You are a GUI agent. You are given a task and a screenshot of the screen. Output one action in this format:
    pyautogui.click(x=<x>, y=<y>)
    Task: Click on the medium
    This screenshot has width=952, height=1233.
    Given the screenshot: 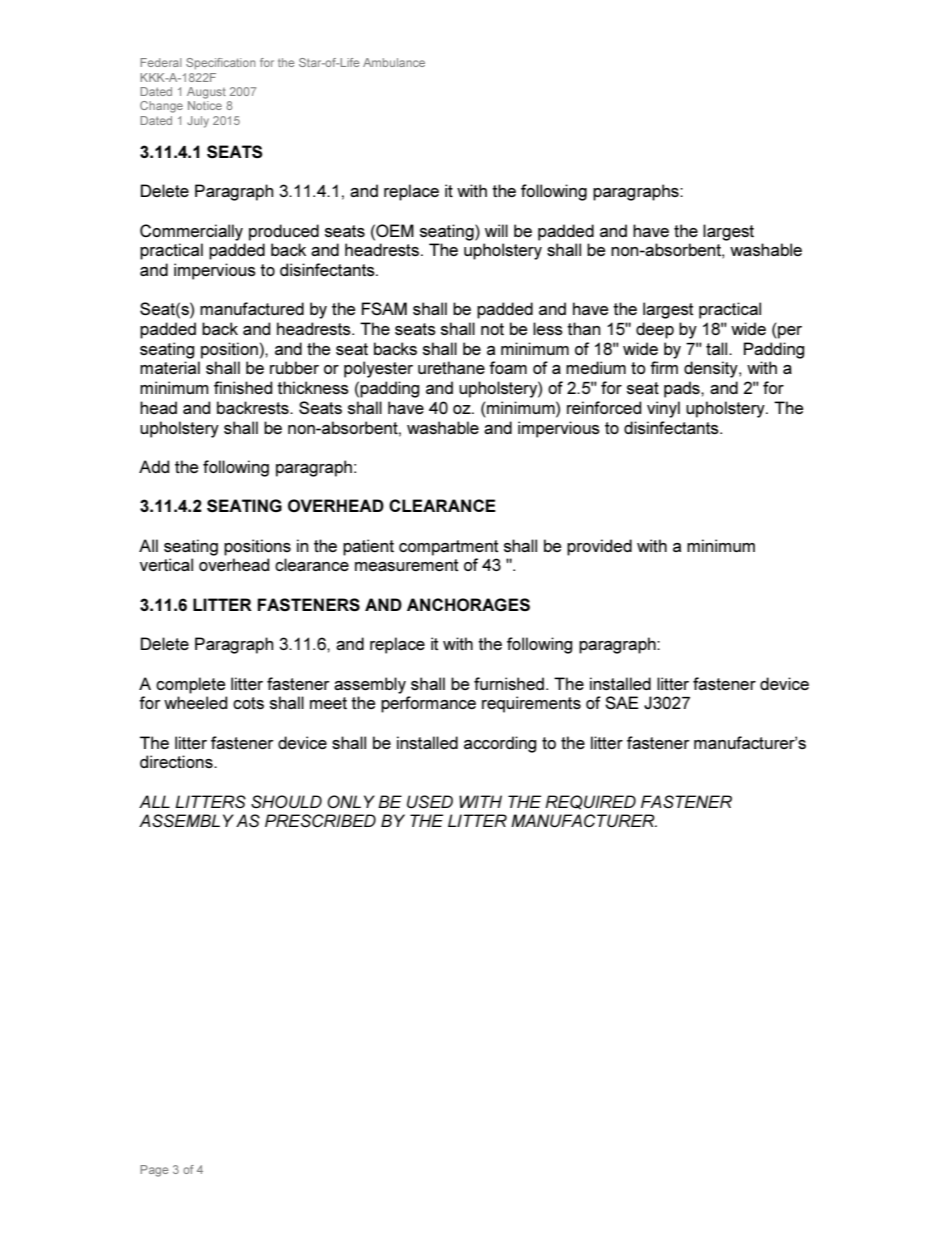 What is the action you would take?
    pyautogui.click(x=596, y=367)
